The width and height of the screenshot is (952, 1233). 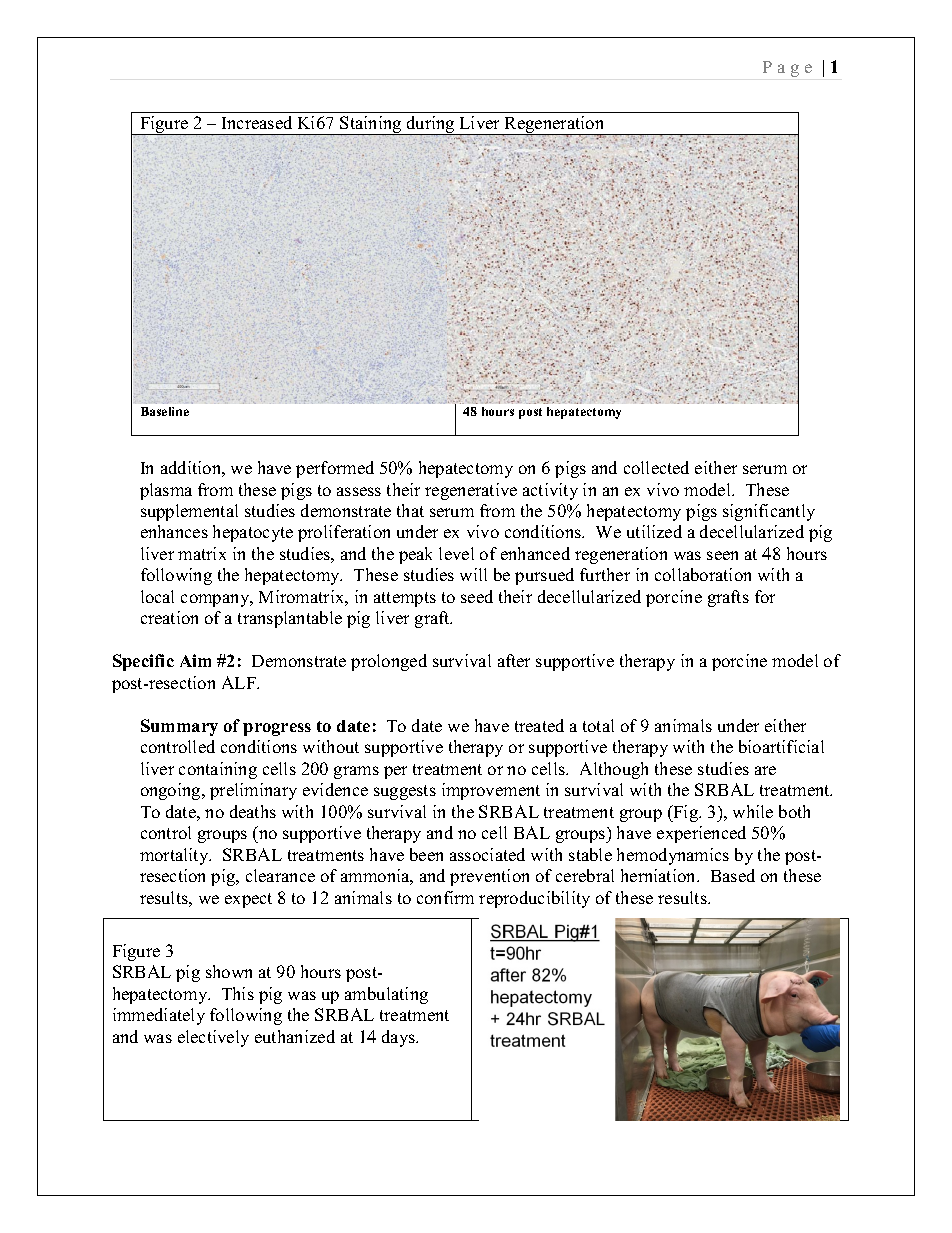 I want to click on shown, so click(x=229, y=971).
